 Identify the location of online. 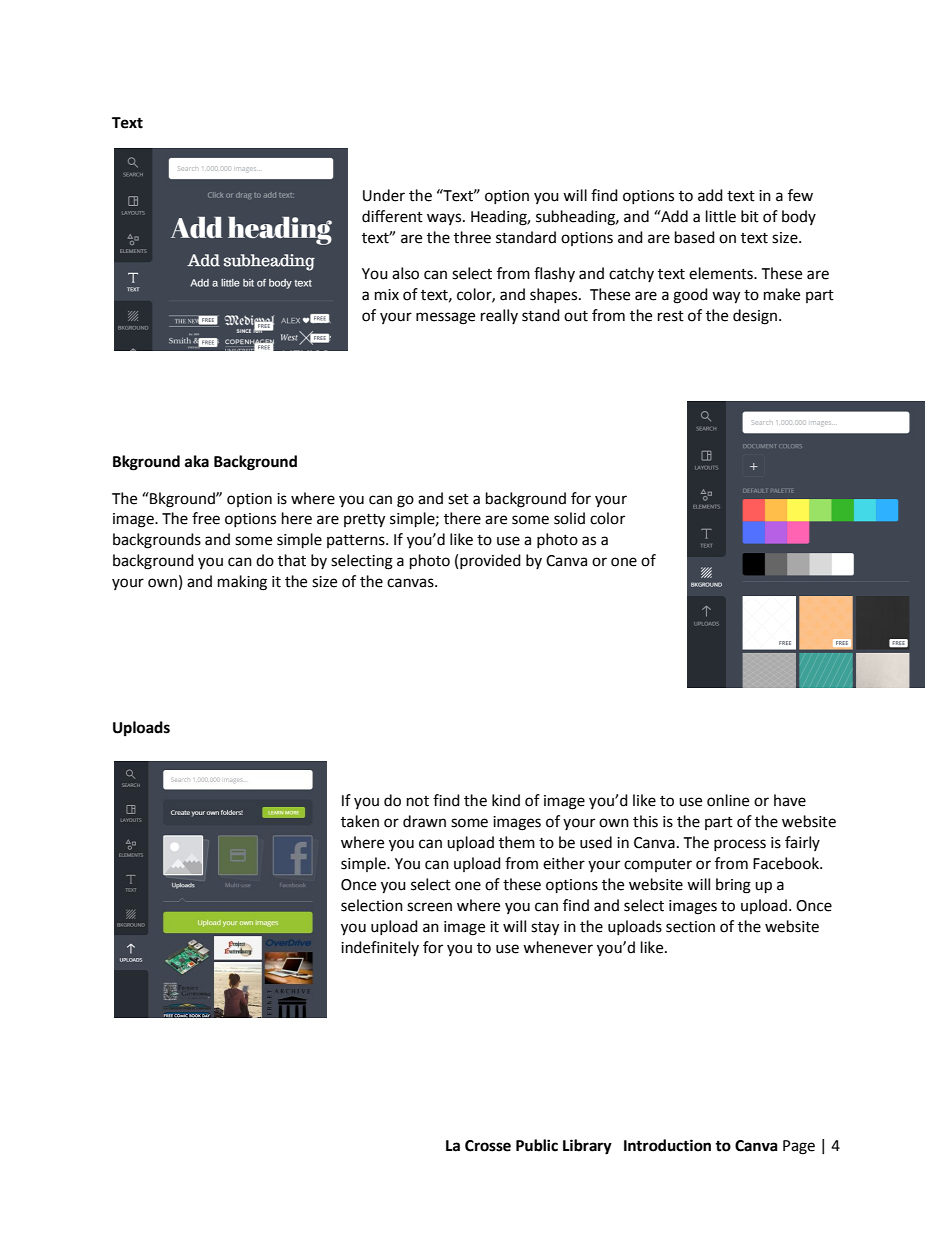
(728, 800).
